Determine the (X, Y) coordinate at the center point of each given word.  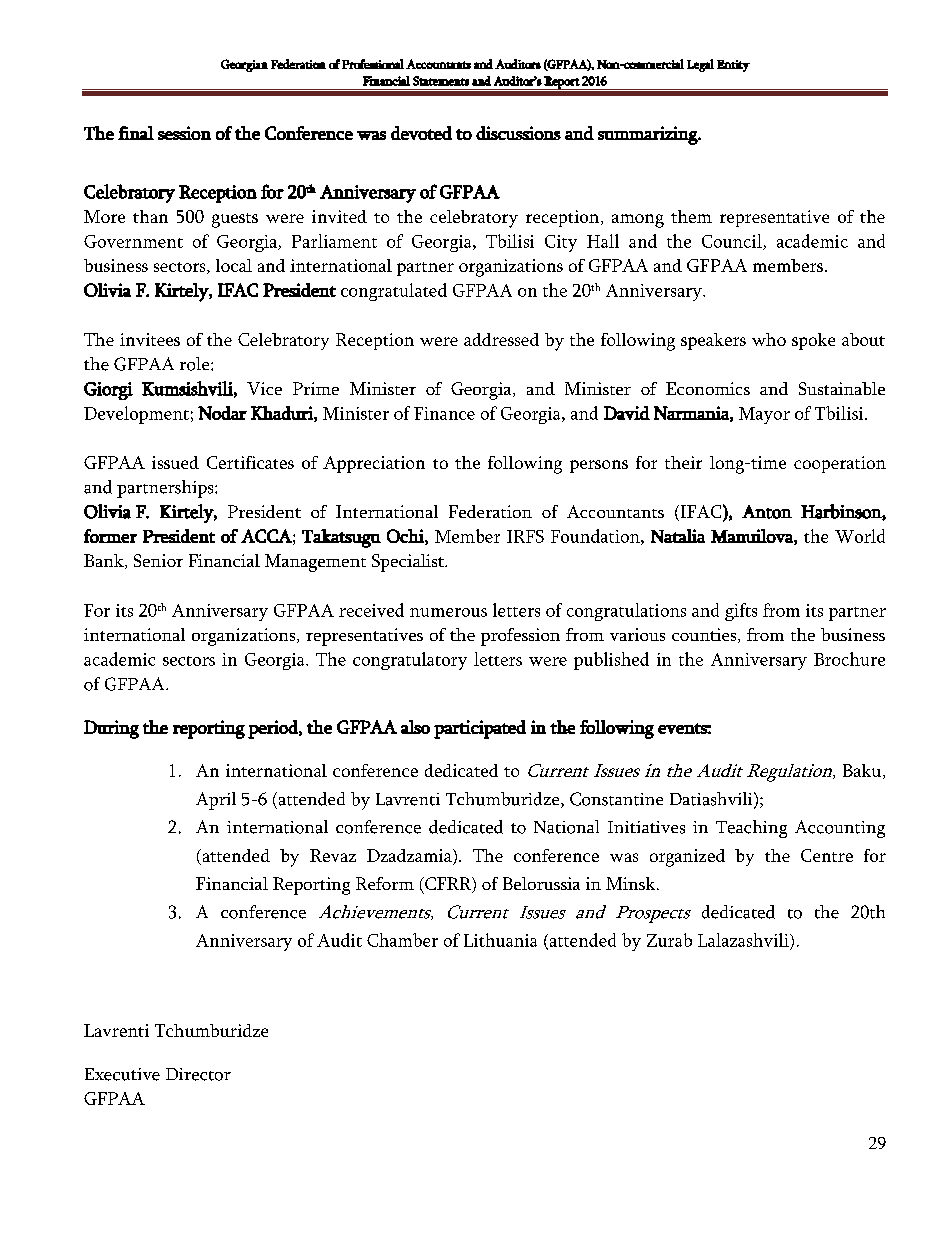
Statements (441, 81)
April (216, 801)
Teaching (751, 829)
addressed (501, 339)
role (196, 364)
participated (480, 729)
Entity (733, 66)
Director (198, 1074)
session (184, 133)
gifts (741, 612)
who (769, 339)
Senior (158, 560)
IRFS (525, 536)
